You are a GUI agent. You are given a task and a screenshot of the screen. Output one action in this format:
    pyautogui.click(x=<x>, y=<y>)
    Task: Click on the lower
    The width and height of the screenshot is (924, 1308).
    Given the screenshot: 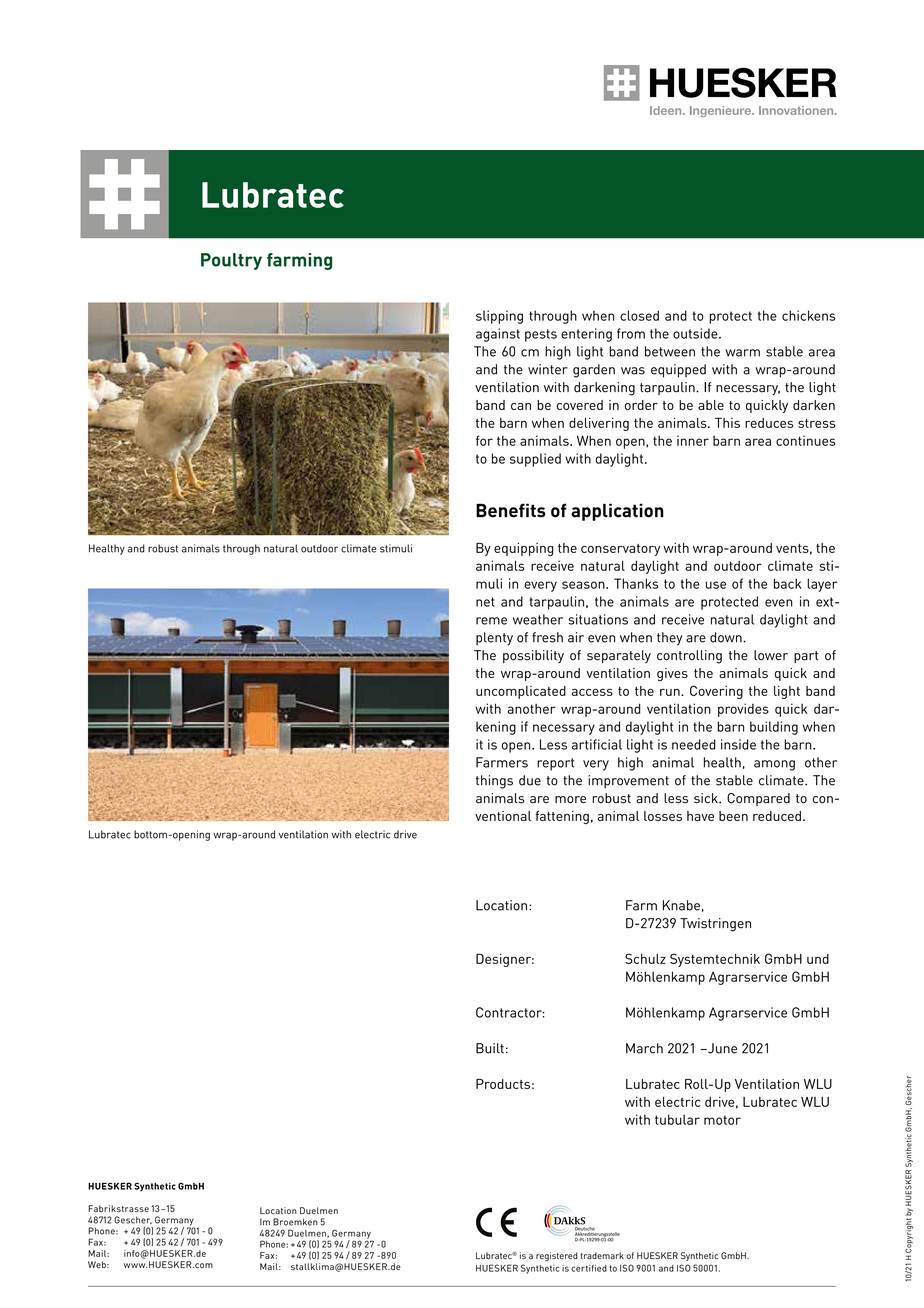 What is the action you would take?
    pyautogui.click(x=771, y=655)
